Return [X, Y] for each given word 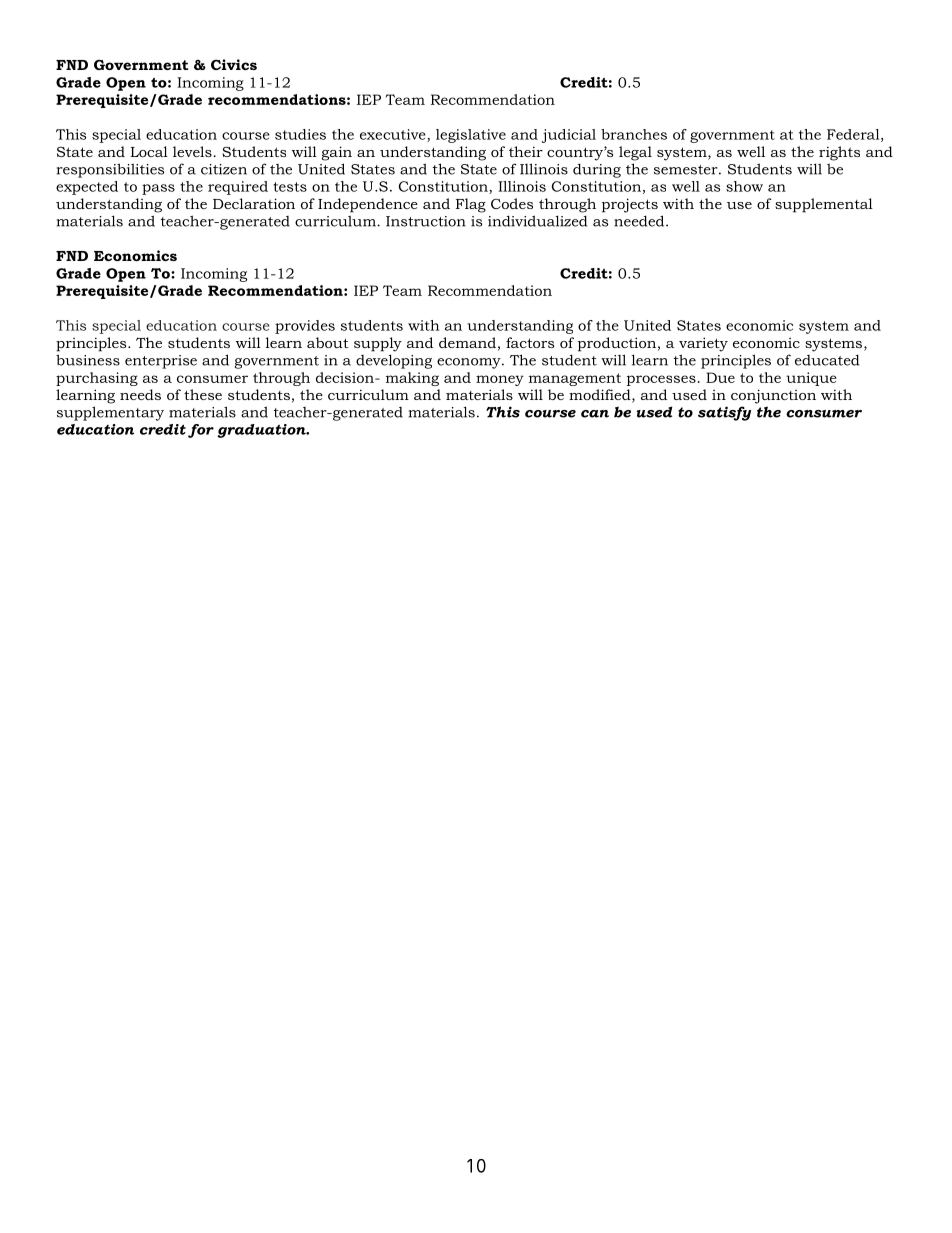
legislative [471, 136]
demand [467, 342]
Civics [234, 64]
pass [158, 189]
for [201, 431]
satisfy [724, 413]
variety [703, 344]
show [744, 186]
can [595, 414]
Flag [471, 205]
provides [305, 327]
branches [634, 134]
